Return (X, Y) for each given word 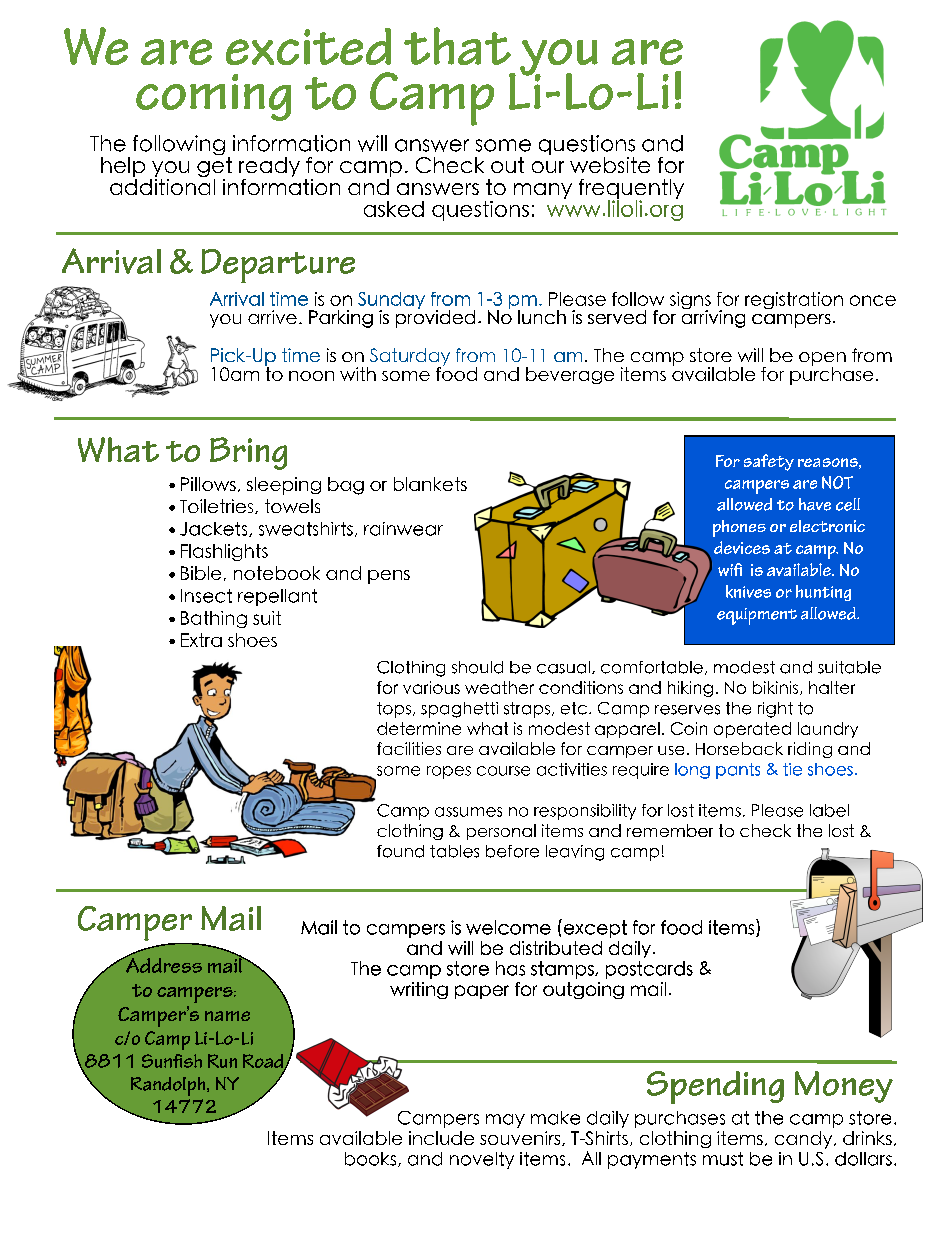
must (723, 1159)
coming (213, 97)
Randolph (169, 1086)
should (477, 667)
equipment (757, 616)
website (610, 165)
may (505, 1121)
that (457, 46)
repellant (277, 597)
